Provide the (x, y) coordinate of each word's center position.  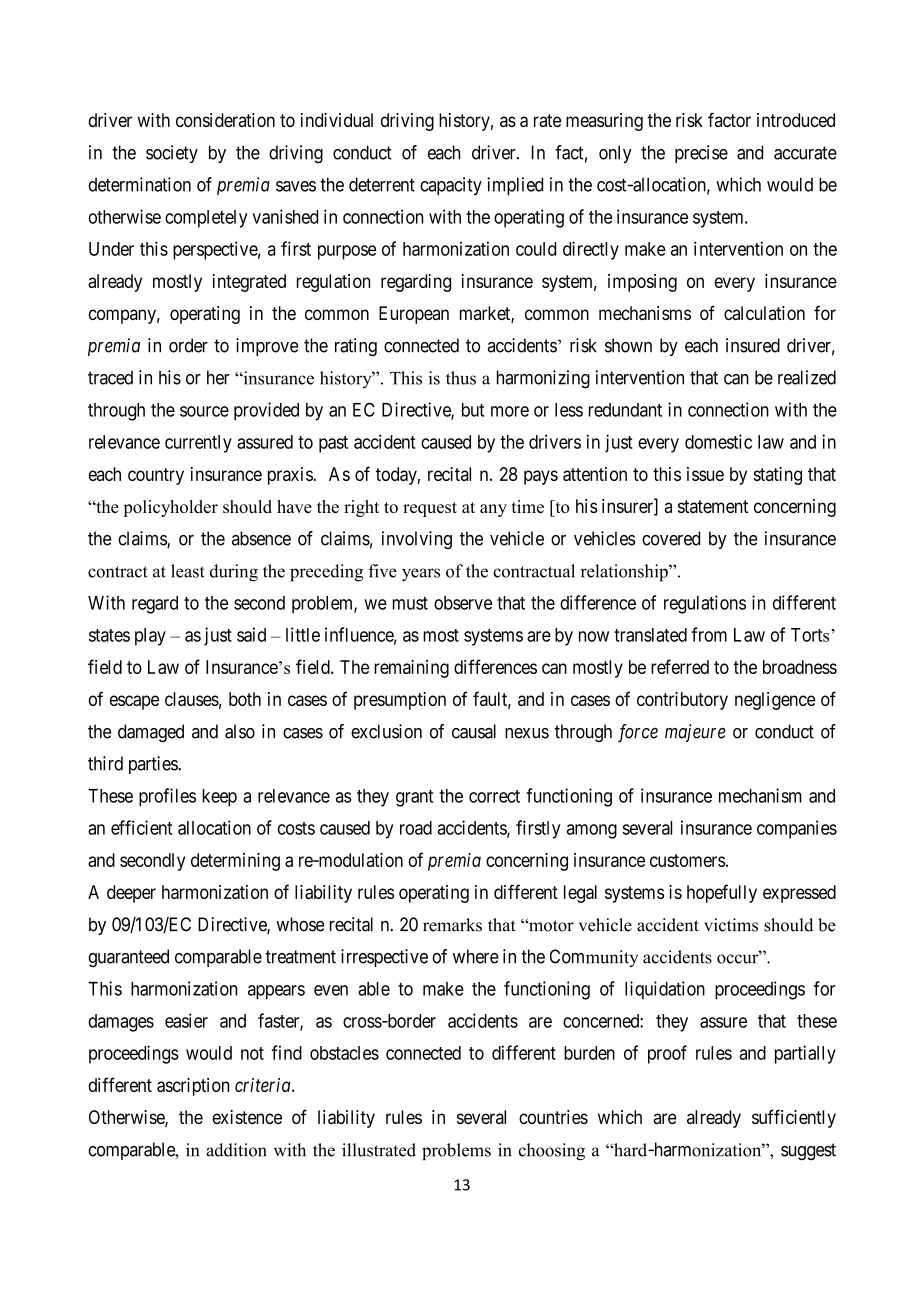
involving (417, 540)
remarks (452, 925)
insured (753, 345)
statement (713, 506)
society (172, 154)
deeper (131, 894)
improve (267, 347)
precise (701, 154)
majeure (695, 733)
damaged (151, 733)
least (188, 571)
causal (474, 731)
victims (731, 925)
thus (461, 378)
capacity (451, 186)
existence (247, 1117)
